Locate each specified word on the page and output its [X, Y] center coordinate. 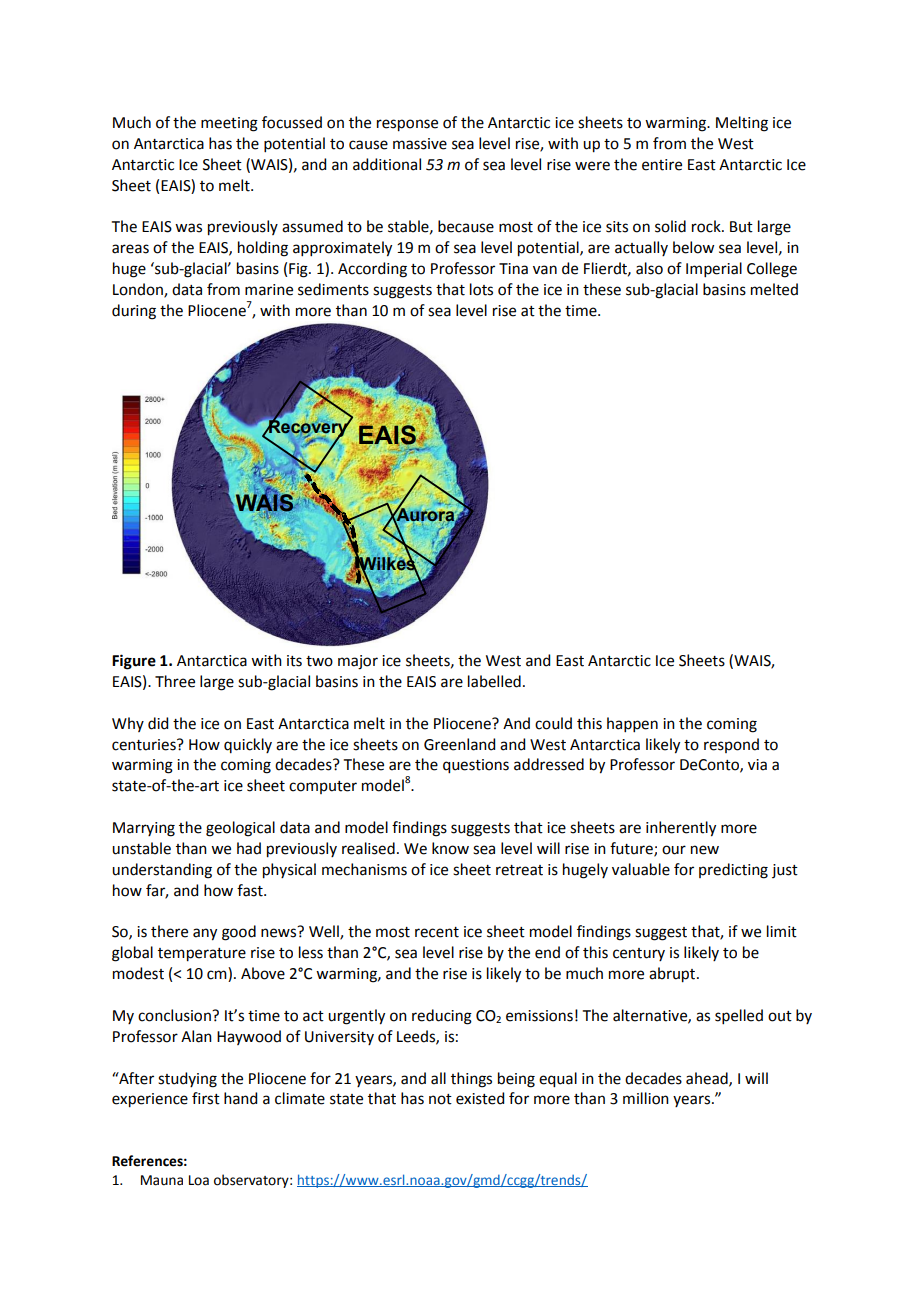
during [134, 312]
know [450, 848]
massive [420, 144]
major [358, 662]
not [440, 1099]
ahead [708, 1079]
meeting [229, 124]
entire [662, 165]
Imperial [714, 269]
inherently [681, 829]
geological [240, 829]
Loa [199, 1180]
